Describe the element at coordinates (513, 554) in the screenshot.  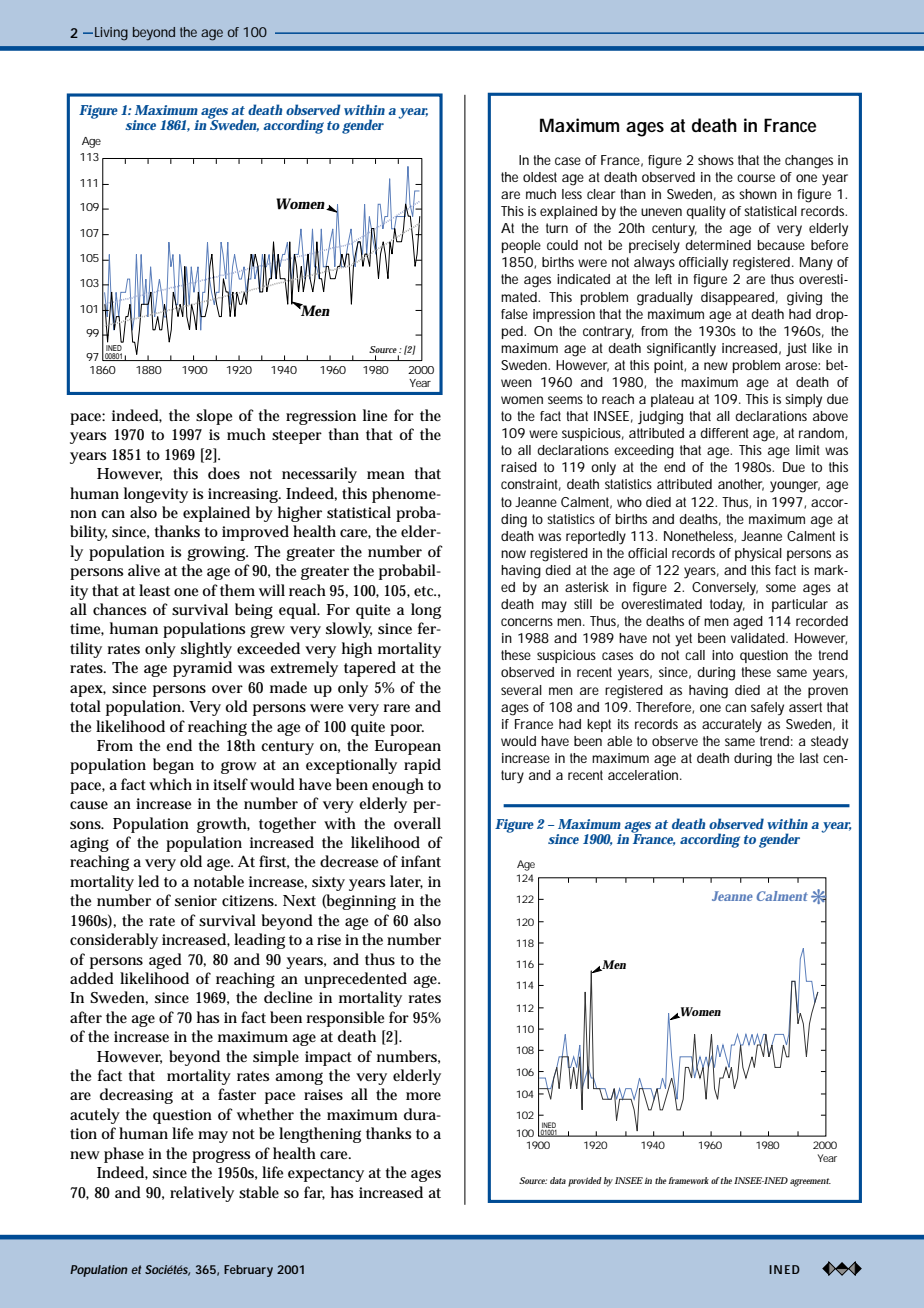
I see `now` at that location.
